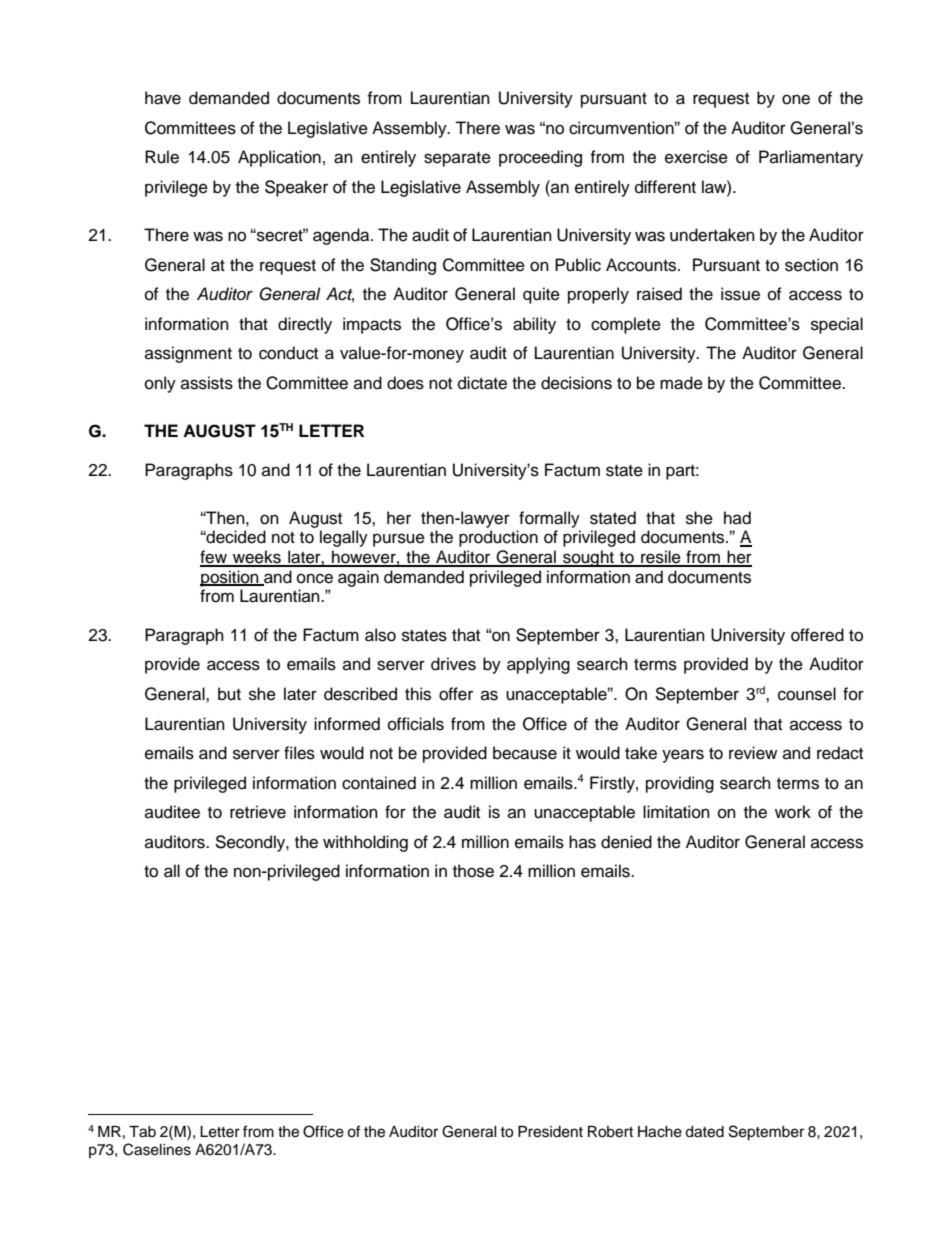 The height and width of the screenshot is (1233, 952). I want to click on Application, so click(279, 158).
